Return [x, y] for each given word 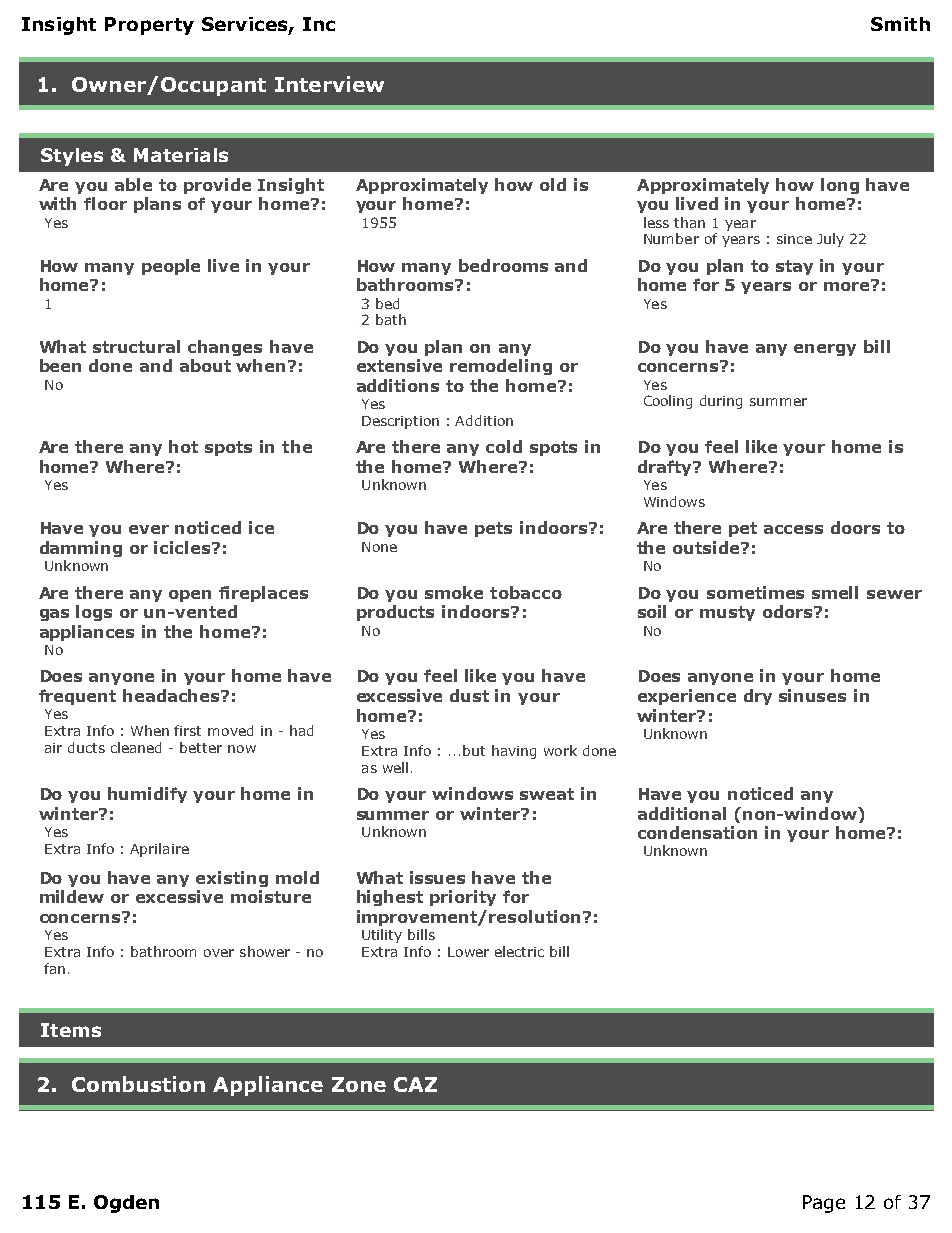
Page [824, 1204]
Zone [359, 1084]
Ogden [126, 1204]
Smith [900, 24]
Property [149, 26]
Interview [329, 84]
